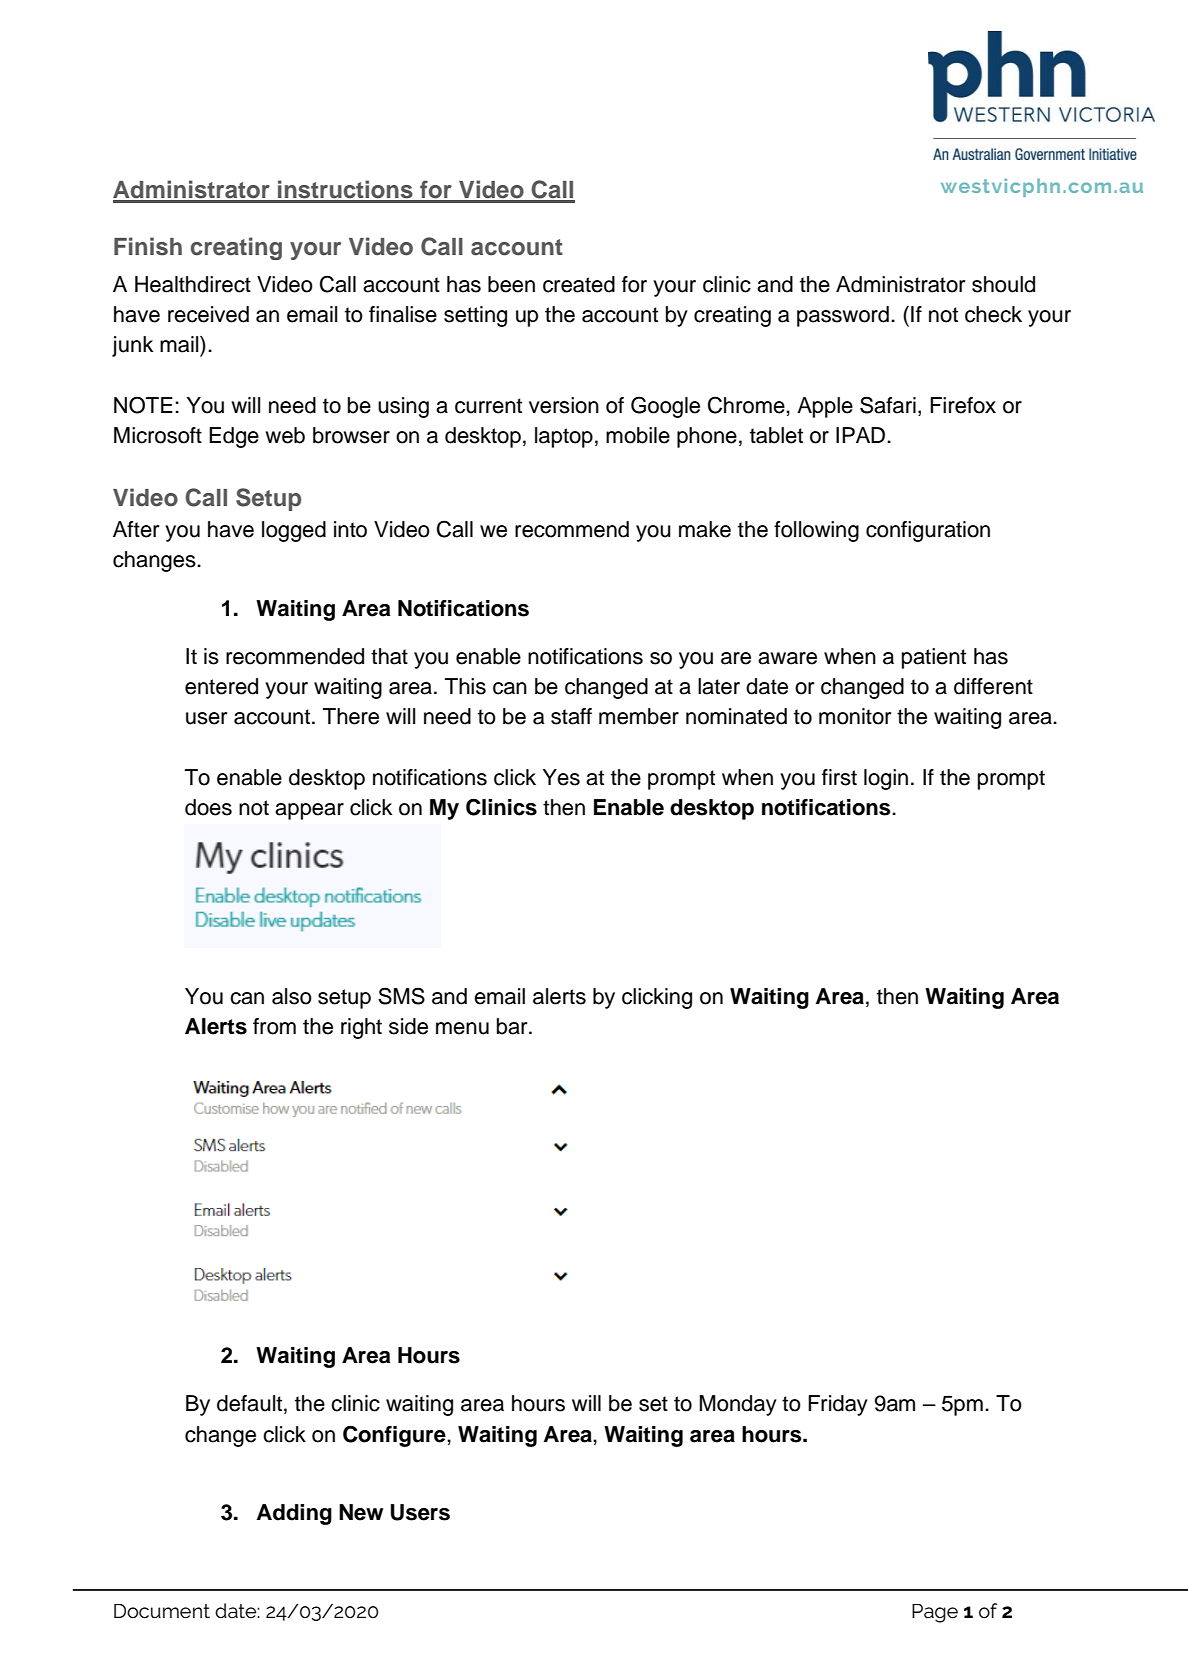 This screenshot has height=1680, width=1188. I want to click on New, so click(361, 1512).
